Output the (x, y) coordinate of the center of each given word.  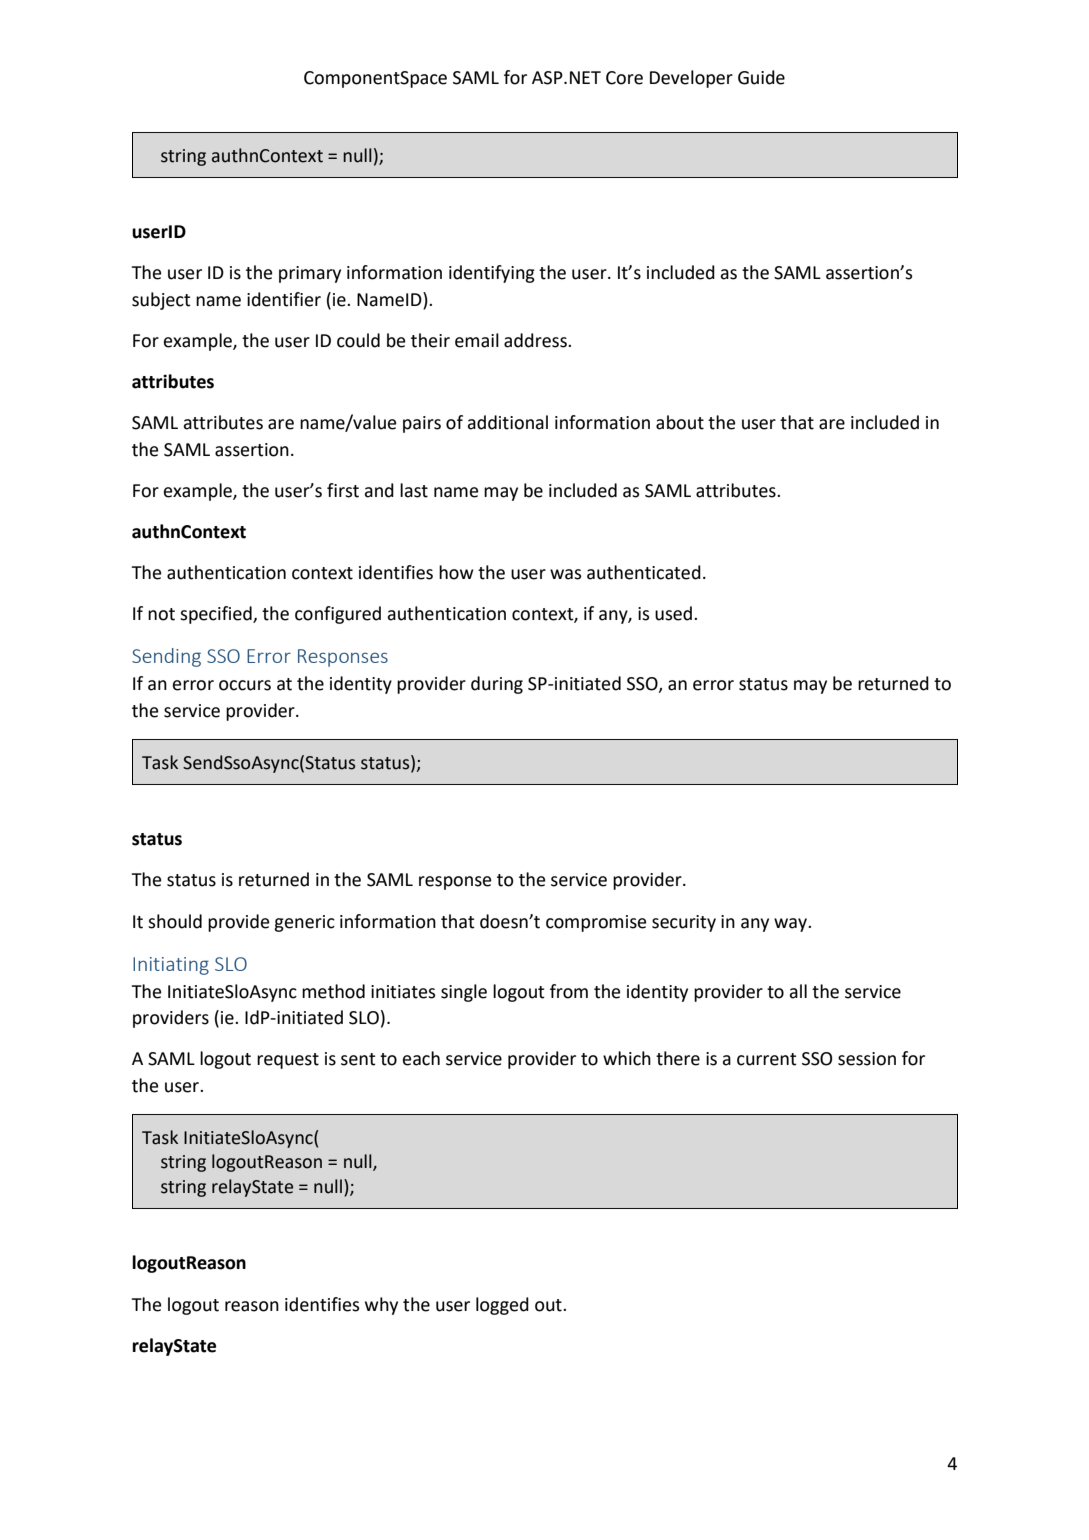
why (381, 1306)
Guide (761, 77)
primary (310, 274)
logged (502, 1306)
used (675, 613)
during (497, 685)
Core (624, 78)
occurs (245, 685)
